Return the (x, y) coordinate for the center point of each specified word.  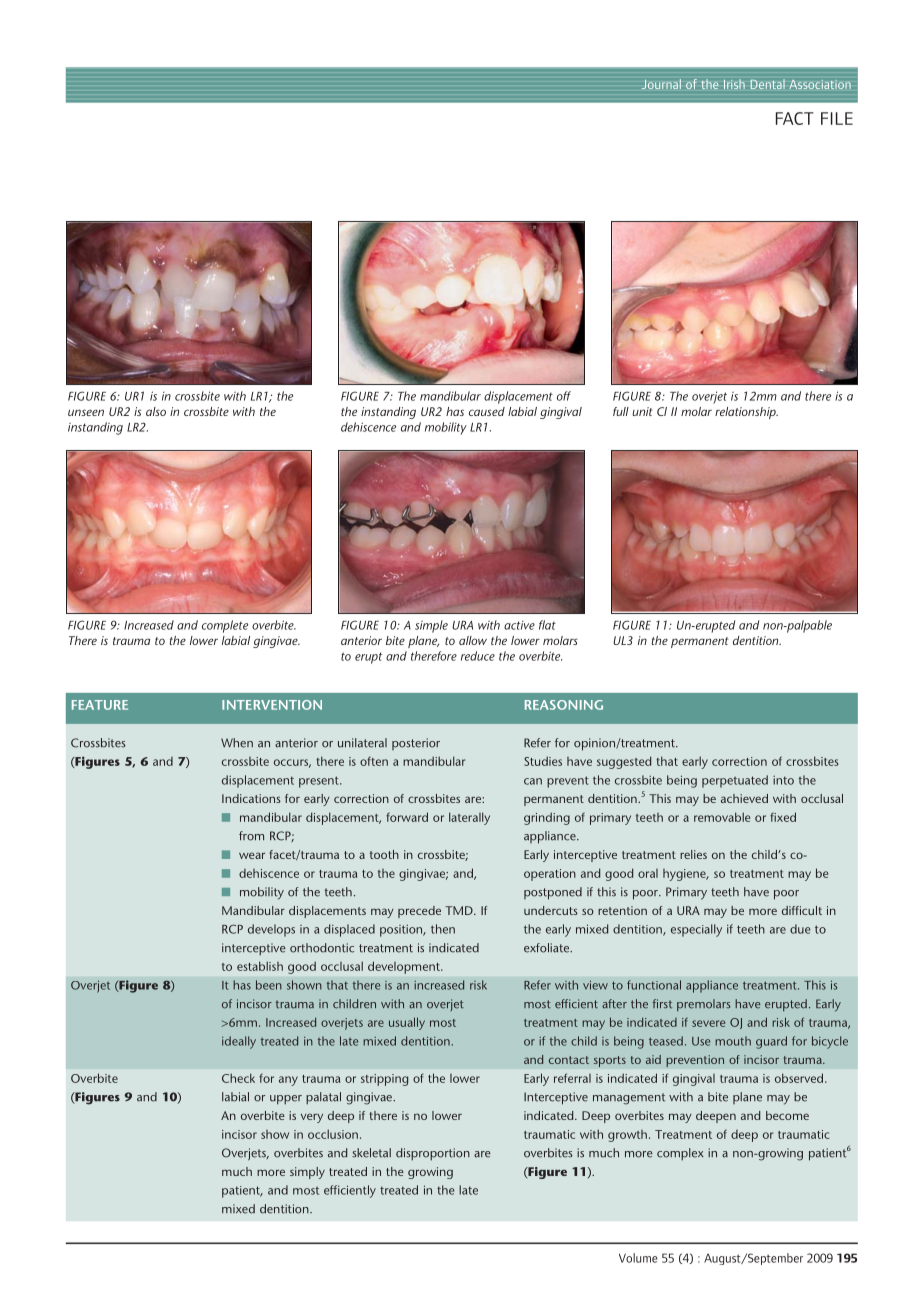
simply (307, 1173)
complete (225, 626)
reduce (478, 656)
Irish (734, 84)
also (156, 411)
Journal (661, 84)
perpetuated (735, 781)
